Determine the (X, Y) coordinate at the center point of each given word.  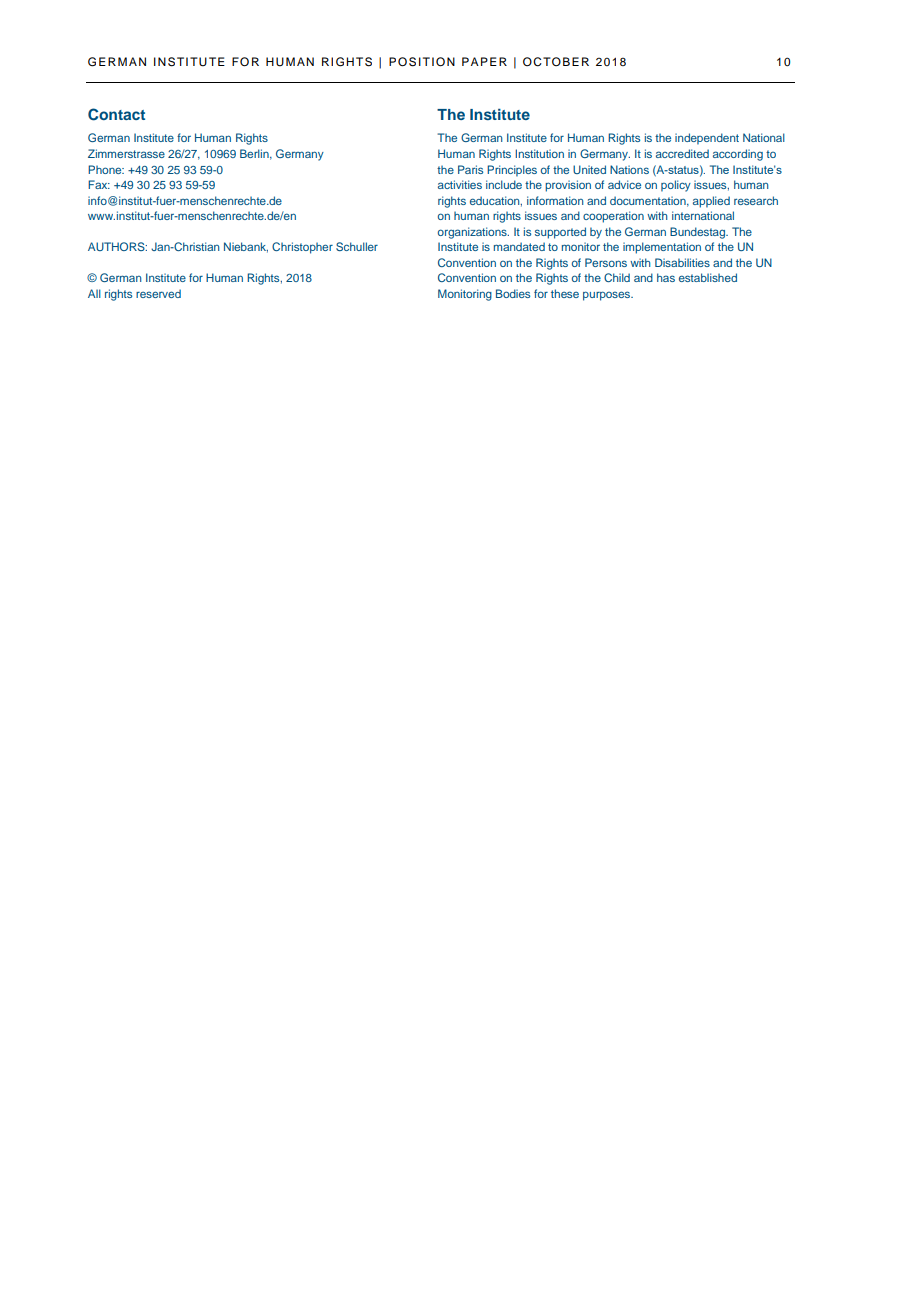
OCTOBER (556, 62)
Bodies (513, 293)
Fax (99, 184)
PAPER (484, 61)
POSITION (422, 62)
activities (460, 184)
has (666, 277)
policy (676, 186)
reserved (158, 293)
